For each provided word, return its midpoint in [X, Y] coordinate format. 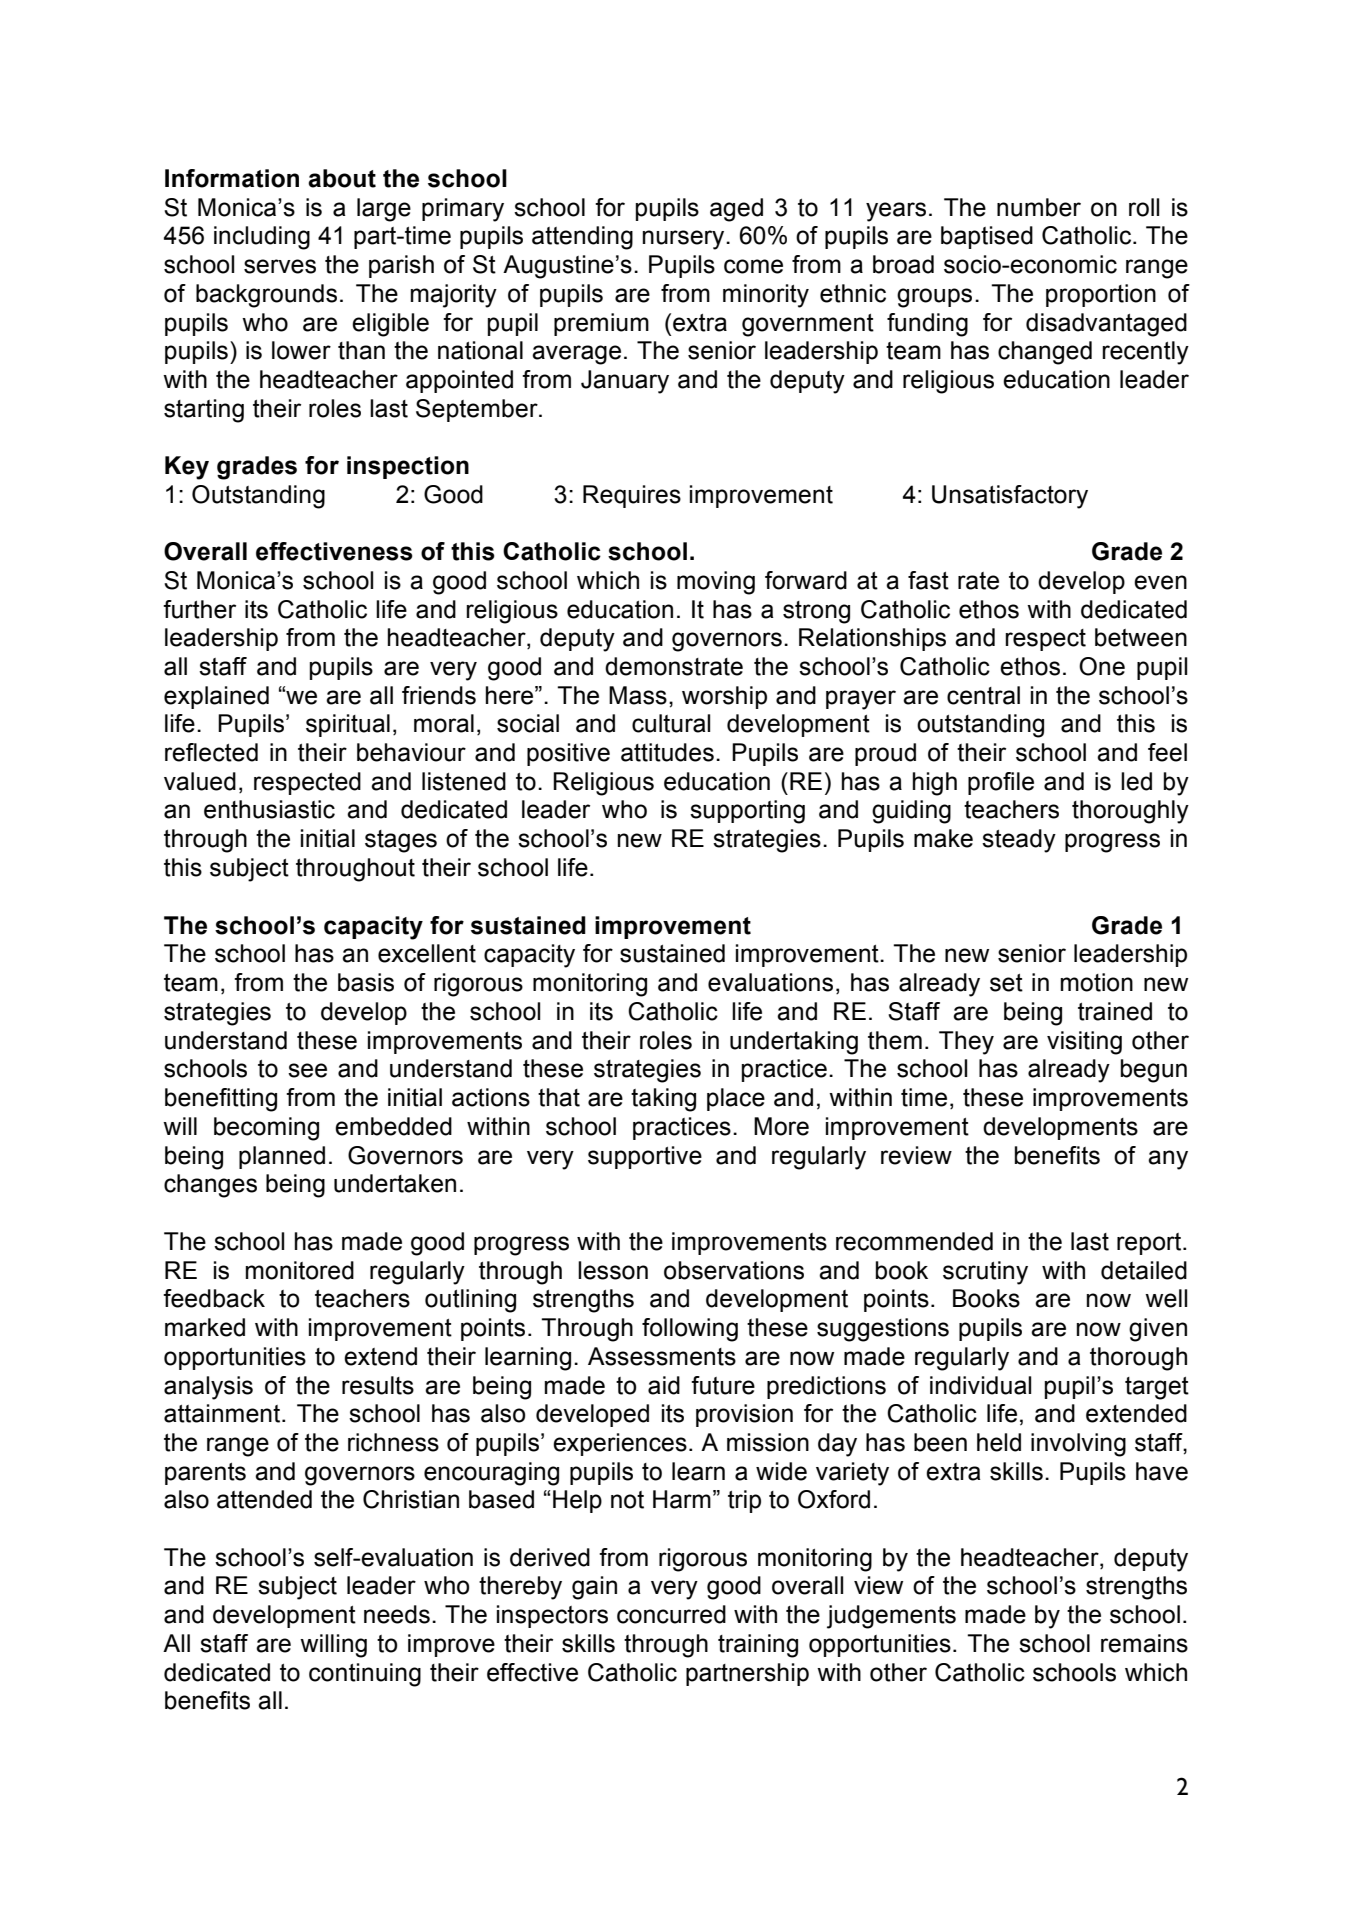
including [262, 238]
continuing [365, 1675]
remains [1144, 1643]
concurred [671, 1614]
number [1039, 207]
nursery [685, 240]
